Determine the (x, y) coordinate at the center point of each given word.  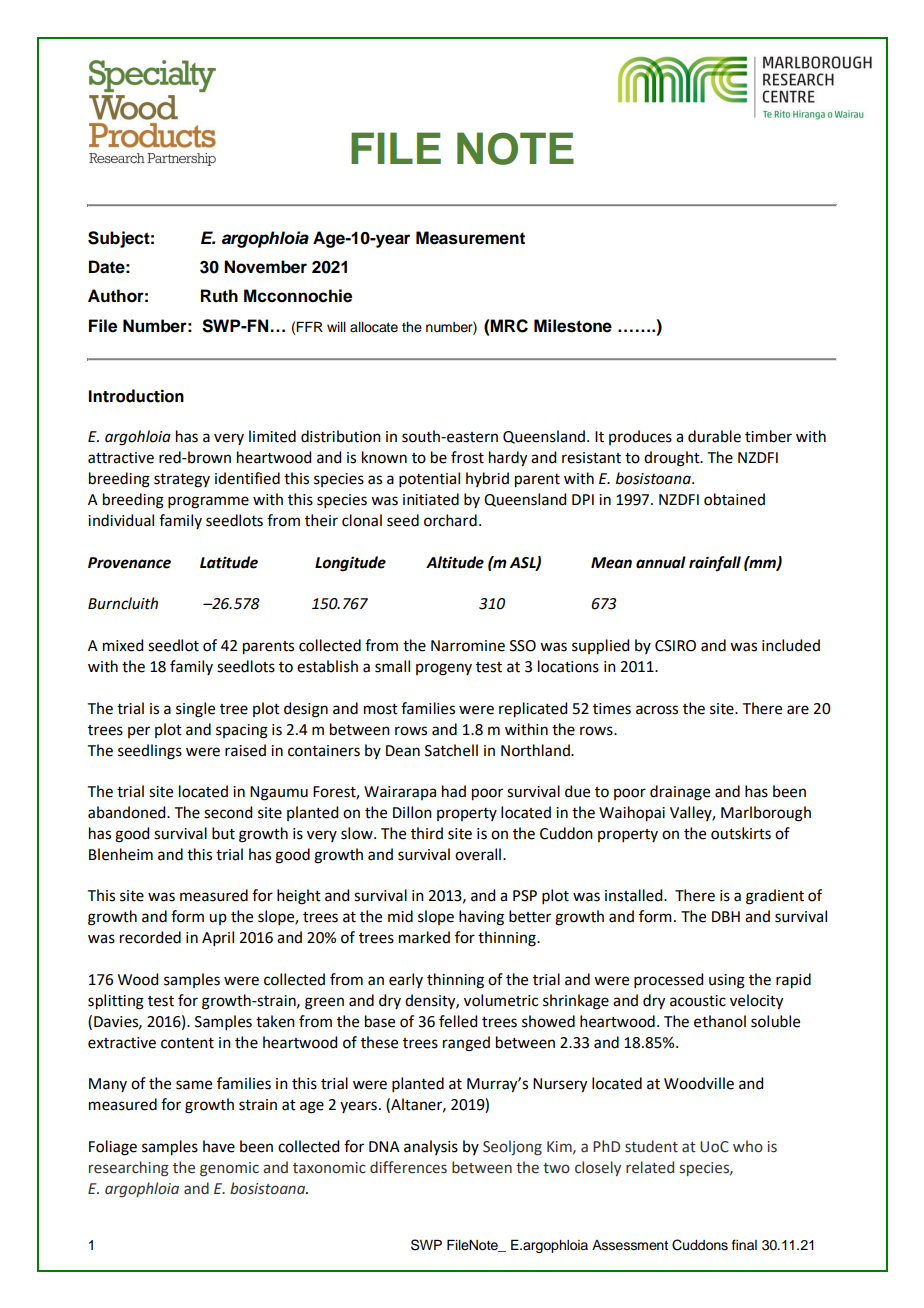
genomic (229, 1169)
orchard (450, 520)
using (727, 981)
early (406, 980)
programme (208, 502)
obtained (734, 499)
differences (408, 1167)
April (218, 938)
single (195, 710)
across (657, 710)
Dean (403, 751)
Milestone (573, 326)
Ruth (219, 295)
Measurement (470, 238)
